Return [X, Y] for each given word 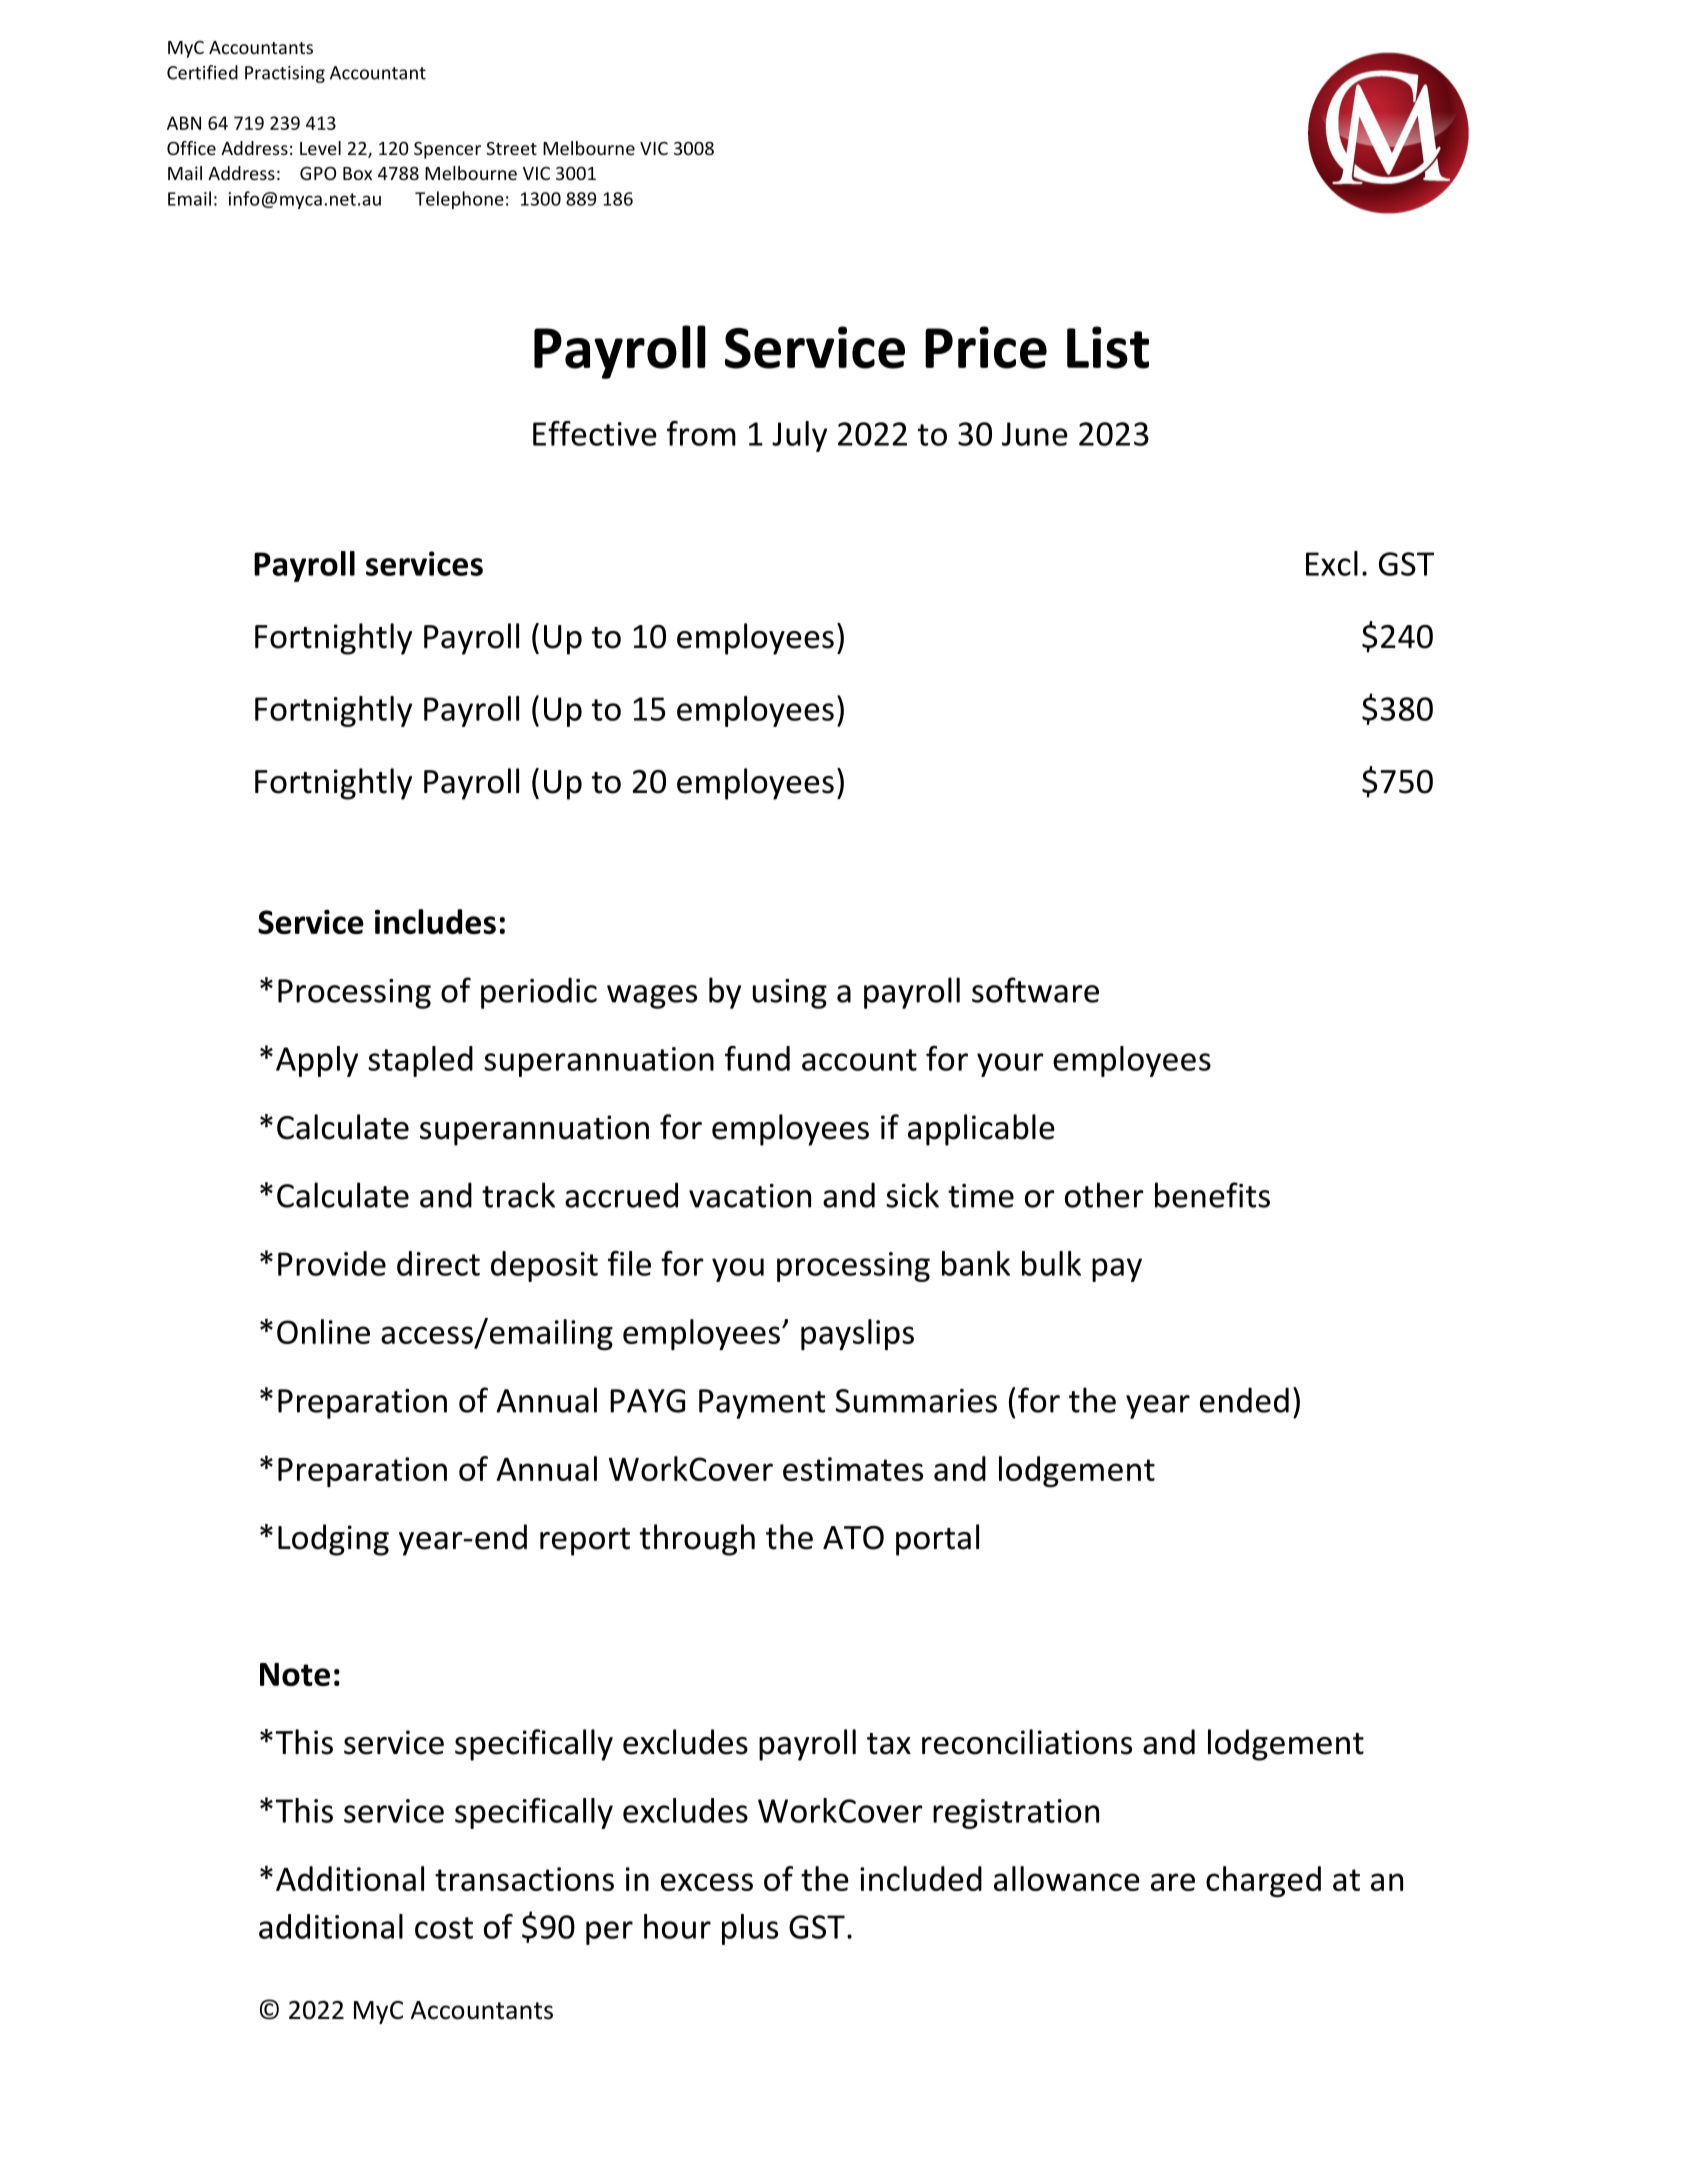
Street [511, 148]
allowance [1067, 1878]
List [1108, 347]
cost [444, 1928]
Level [320, 148]
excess [707, 1882]
